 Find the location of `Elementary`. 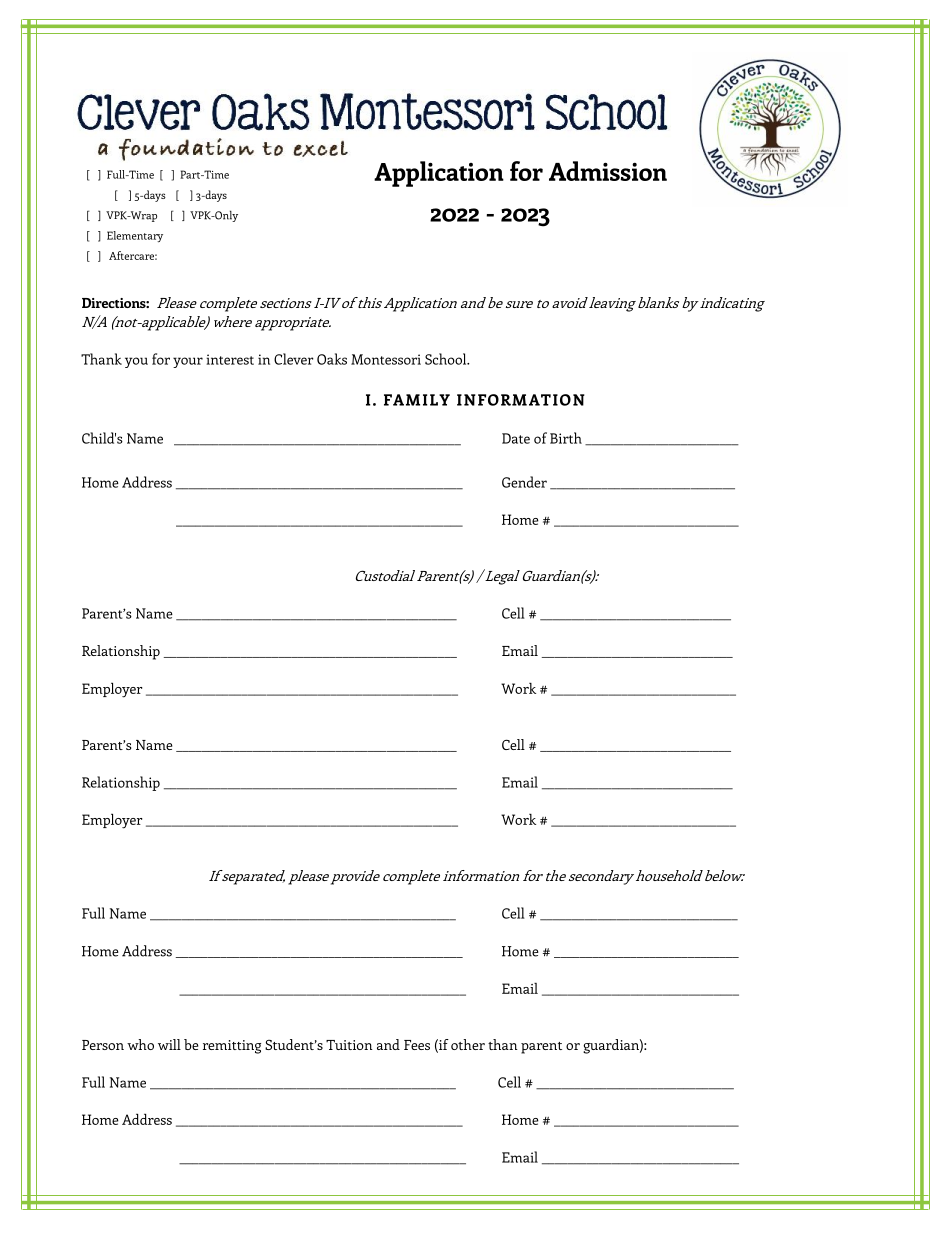

Elementary is located at coordinates (135, 236).
